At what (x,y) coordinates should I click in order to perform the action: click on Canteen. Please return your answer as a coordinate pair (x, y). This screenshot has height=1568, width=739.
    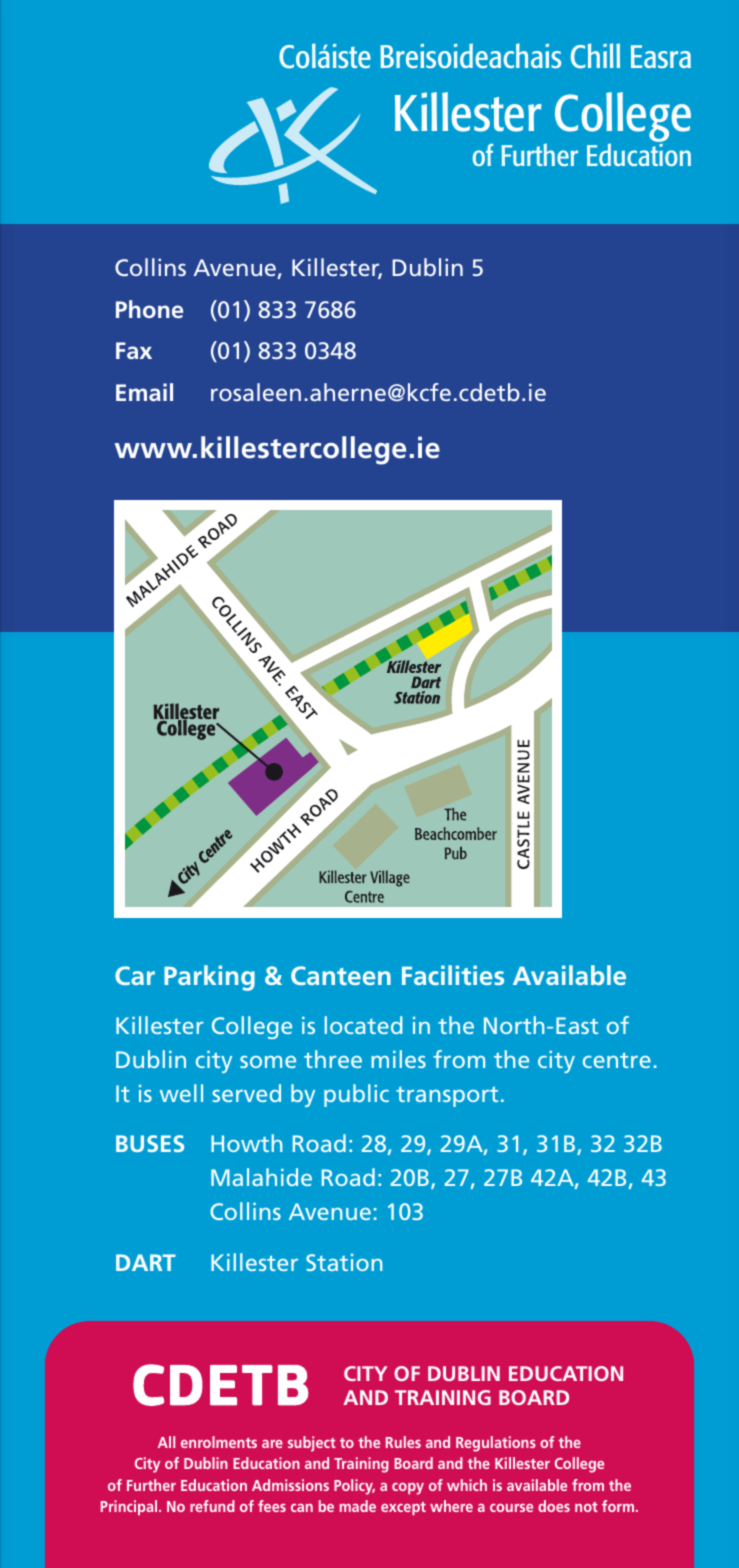
    Looking at the image, I should click on (341, 975).
